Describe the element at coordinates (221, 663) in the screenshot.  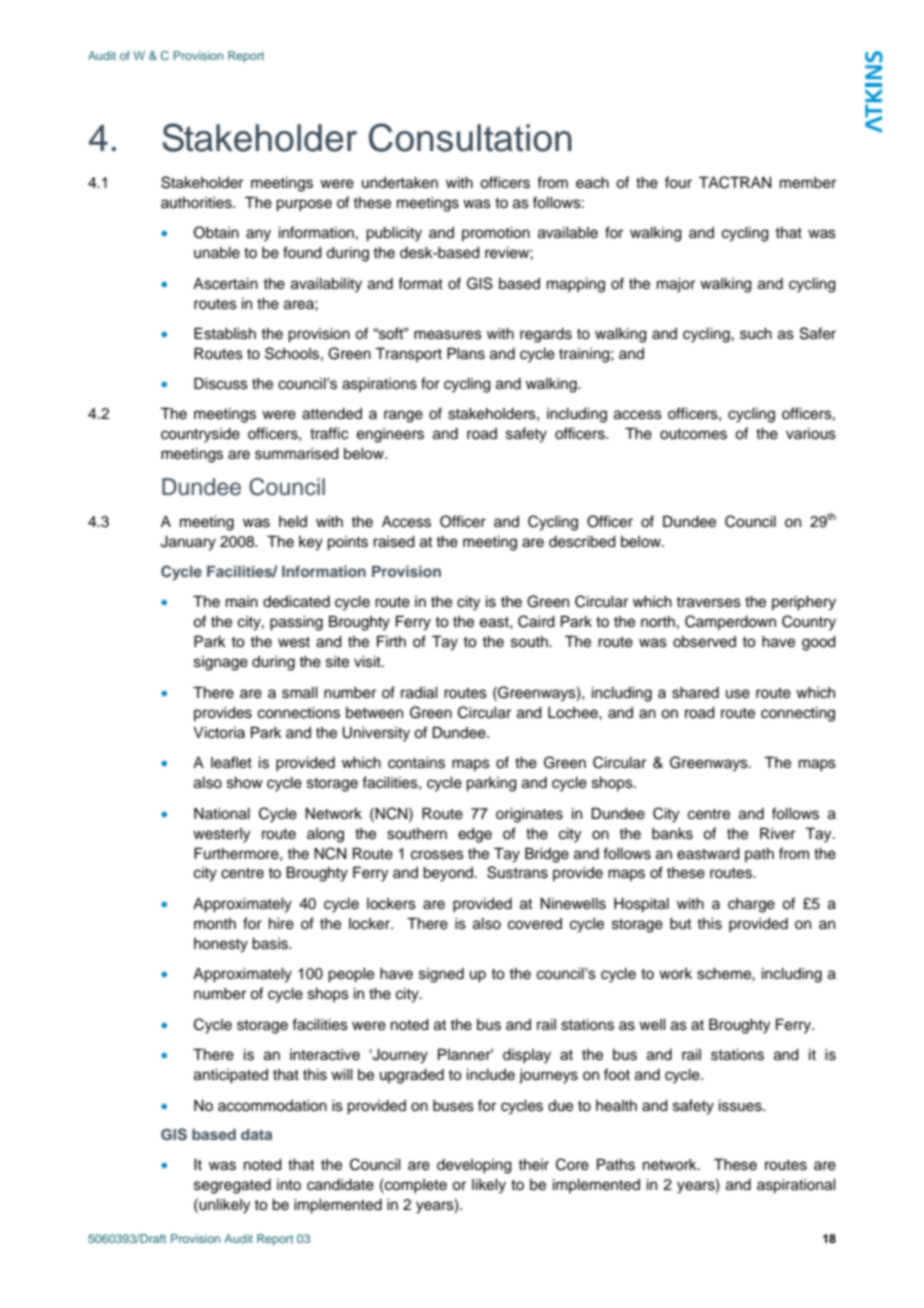
I see `signage` at that location.
